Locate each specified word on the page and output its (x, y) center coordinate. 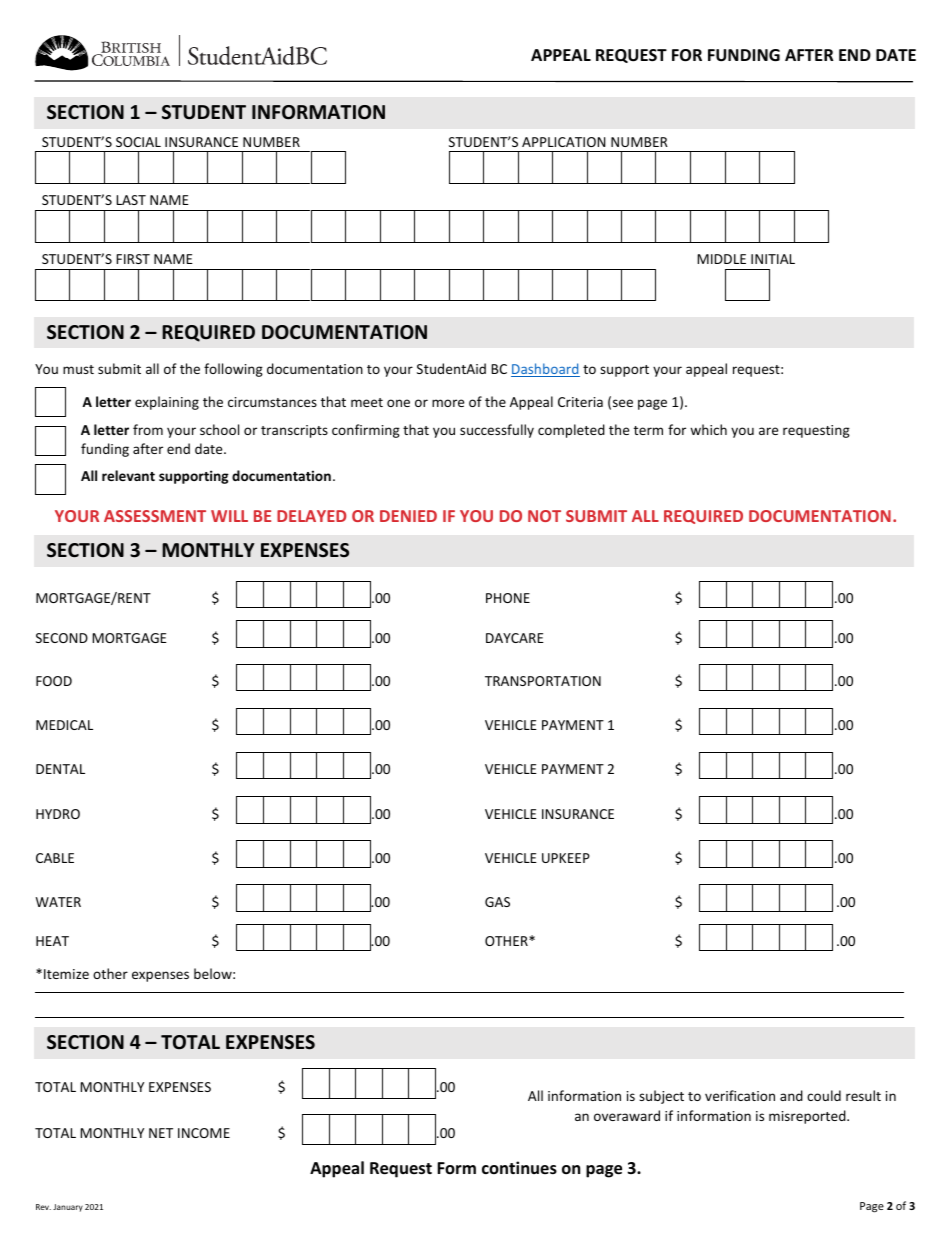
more (448, 403)
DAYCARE (515, 638)
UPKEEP (566, 858)
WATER (58, 902)
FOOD (54, 681)
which (708, 429)
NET (161, 1133)
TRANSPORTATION (543, 681)
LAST (131, 200)
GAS (497, 902)
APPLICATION (564, 142)
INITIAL (773, 259)
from (148, 429)
